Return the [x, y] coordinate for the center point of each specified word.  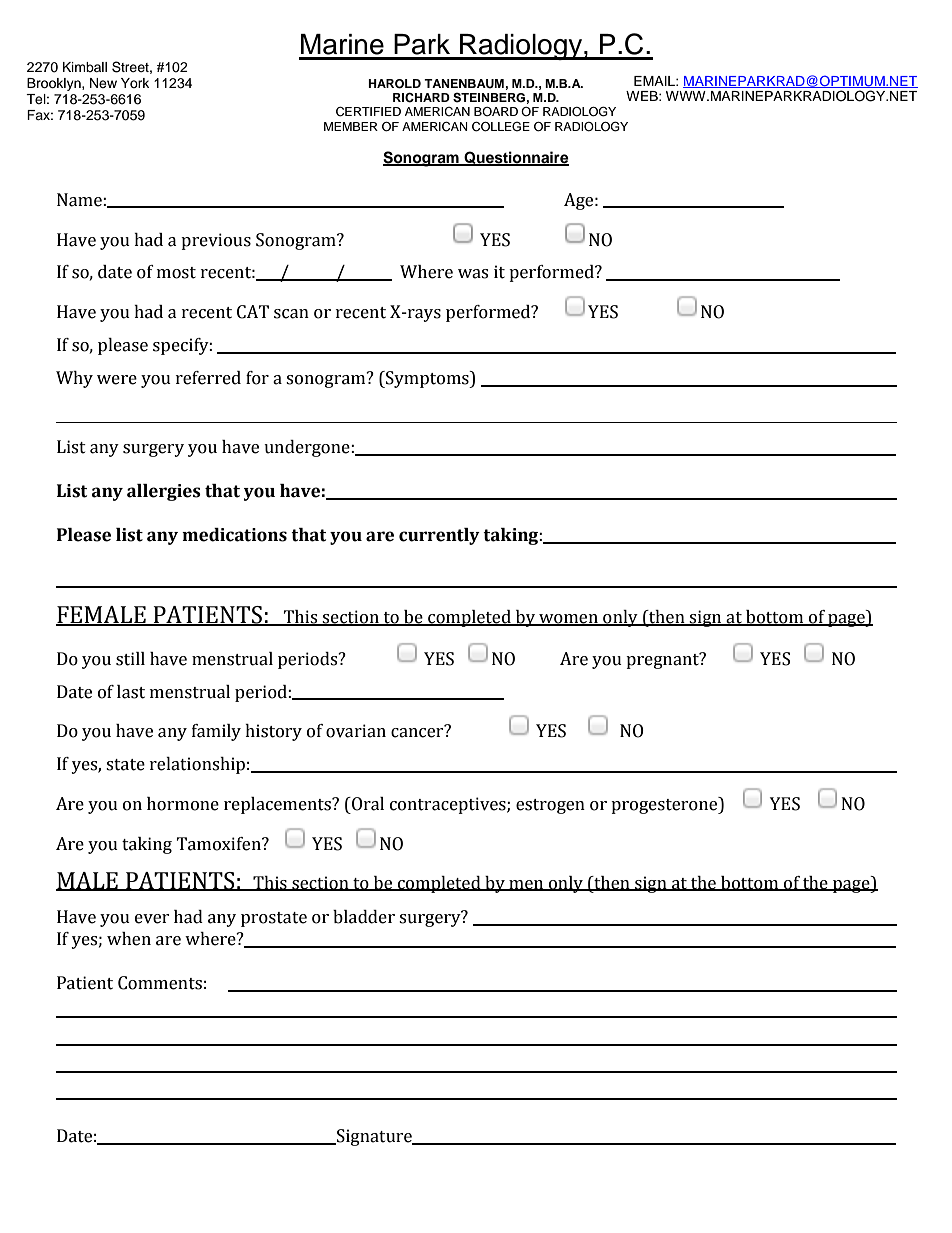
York [135, 83]
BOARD [496, 111]
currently [439, 536]
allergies [164, 492]
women [568, 620]
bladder [364, 917]
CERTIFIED [368, 112]
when [129, 939]
